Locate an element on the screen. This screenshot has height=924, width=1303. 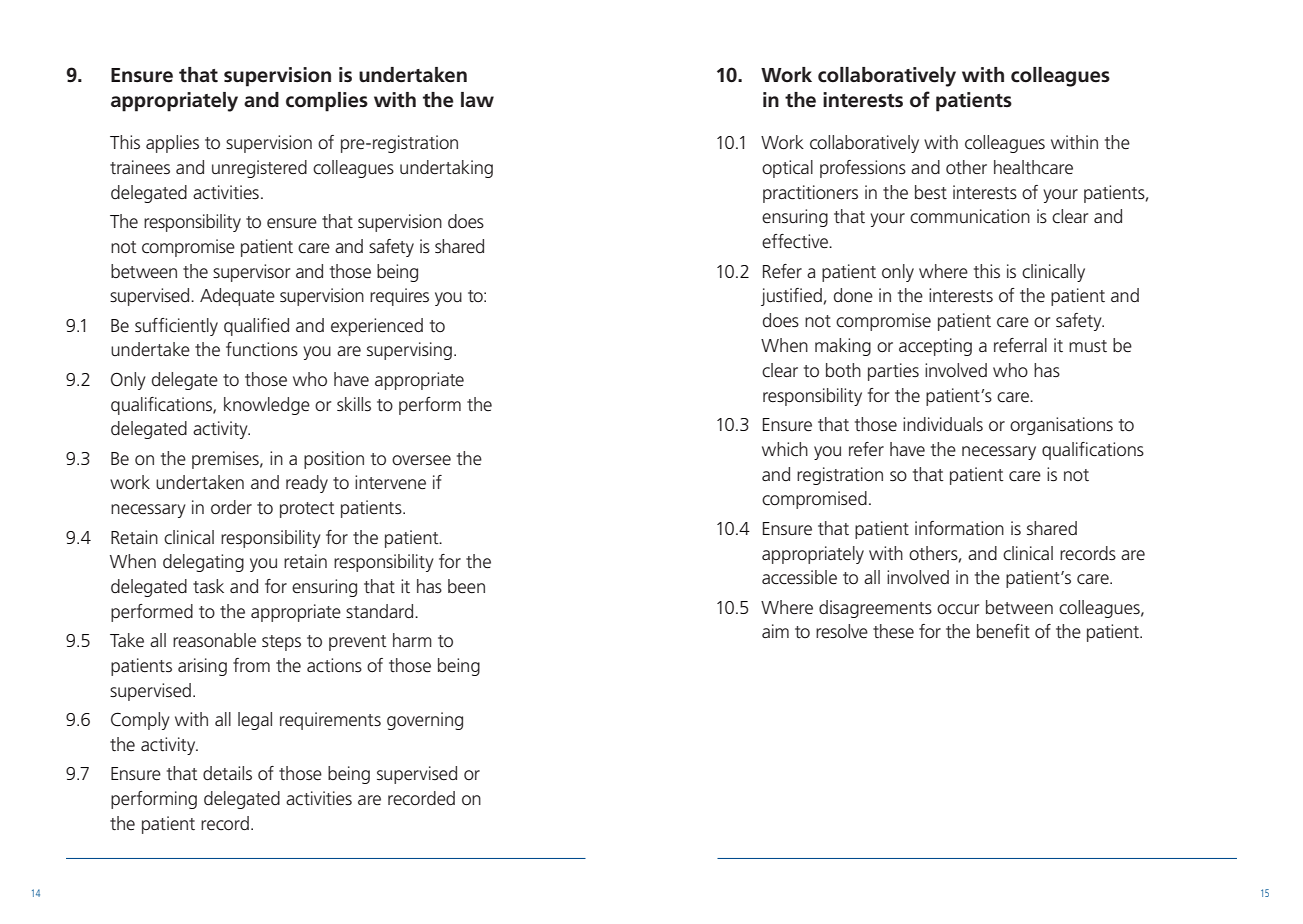
done is located at coordinates (853, 295).
